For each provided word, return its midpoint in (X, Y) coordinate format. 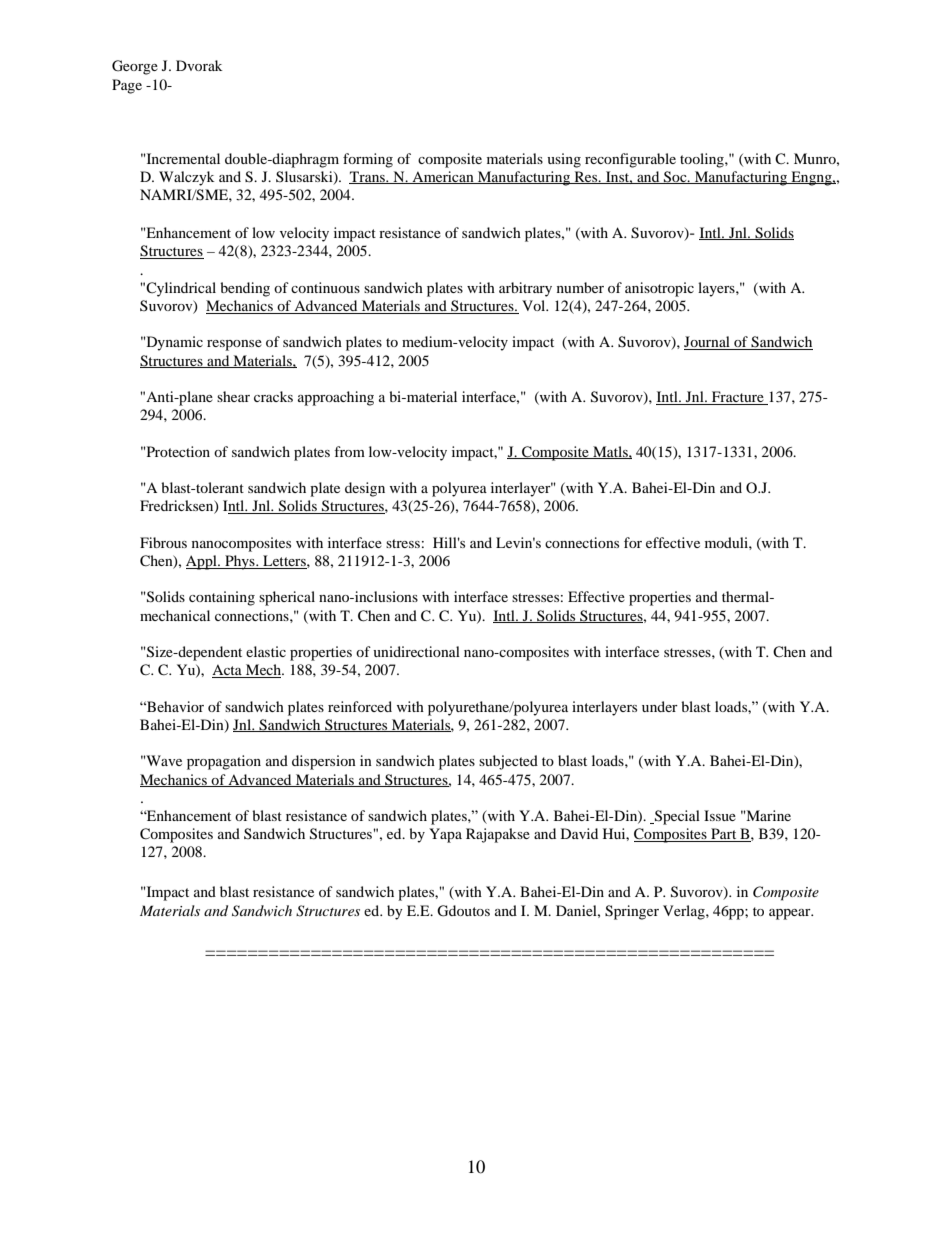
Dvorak (199, 65)
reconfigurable (630, 160)
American (443, 177)
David (579, 833)
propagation (224, 762)
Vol (535, 305)
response (234, 345)
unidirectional (416, 651)
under (660, 706)
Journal (708, 343)
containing (222, 598)
